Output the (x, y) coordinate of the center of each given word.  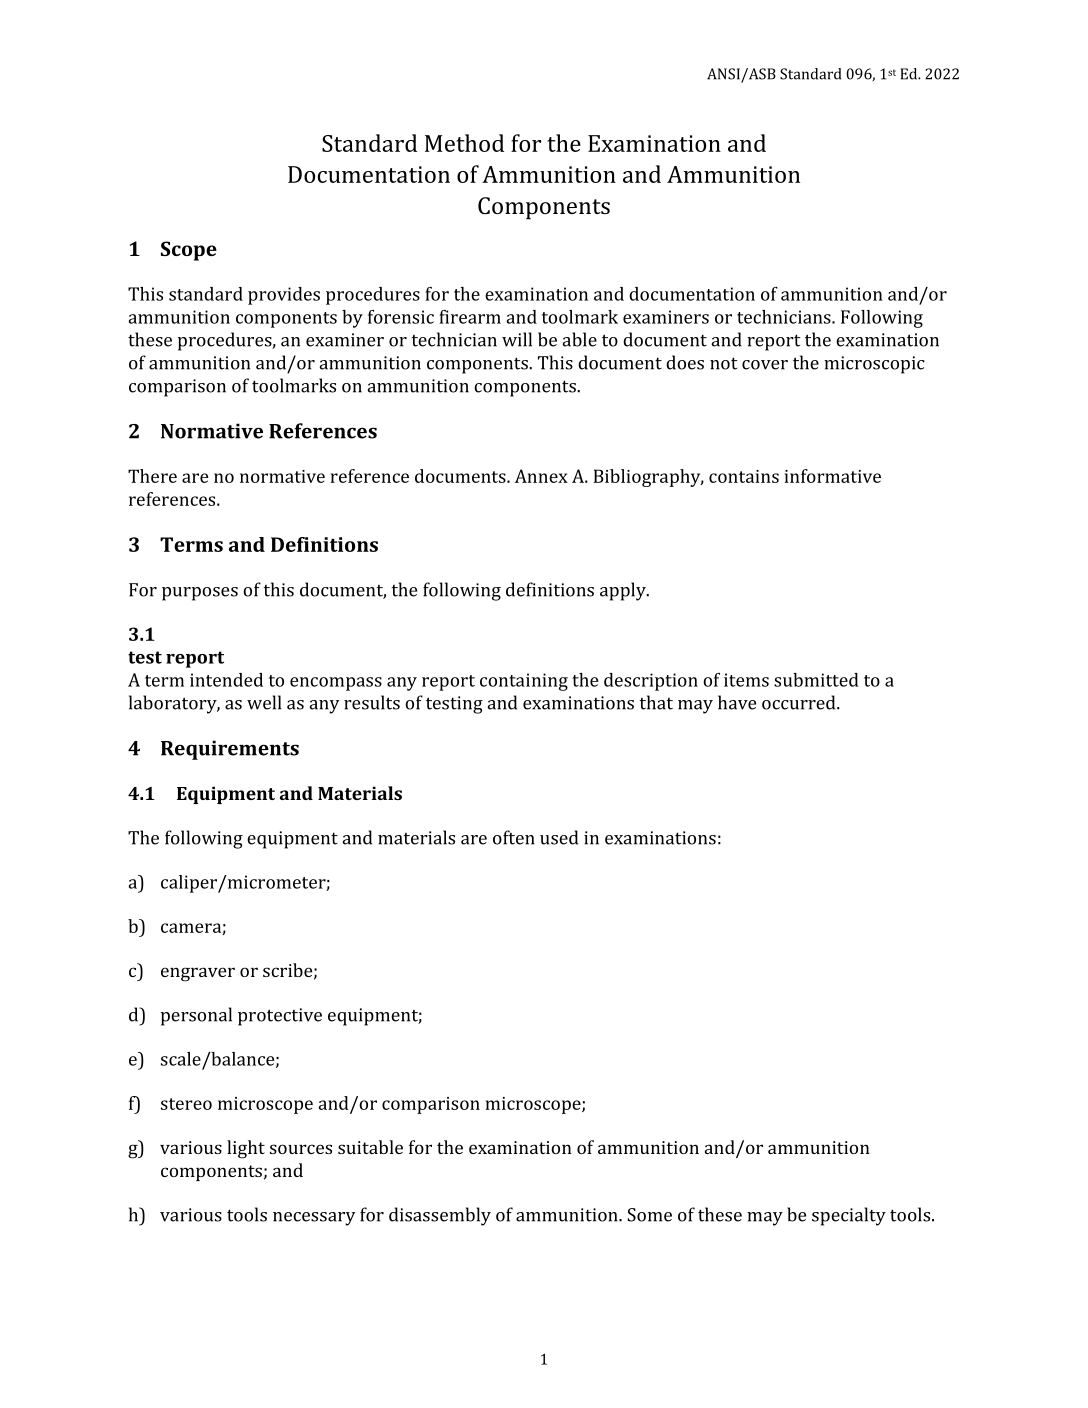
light (246, 1149)
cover (765, 365)
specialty (849, 1216)
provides (284, 296)
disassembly (440, 1216)
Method (464, 143)
